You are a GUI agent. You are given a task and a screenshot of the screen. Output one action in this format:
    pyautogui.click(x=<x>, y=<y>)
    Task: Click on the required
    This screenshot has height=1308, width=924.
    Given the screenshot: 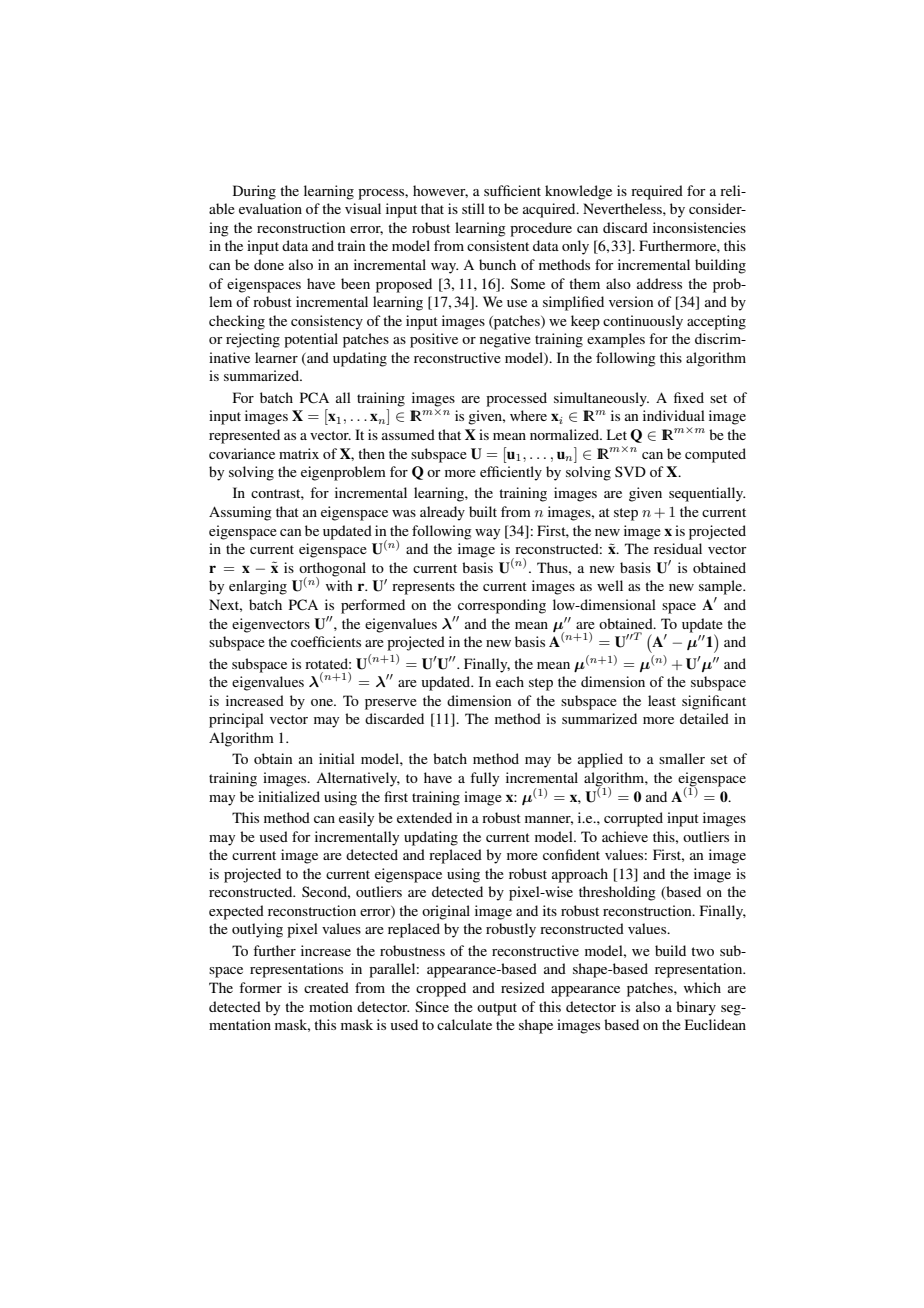 What is the action you would take?
    pyautogui.click(x=657, y=192)
